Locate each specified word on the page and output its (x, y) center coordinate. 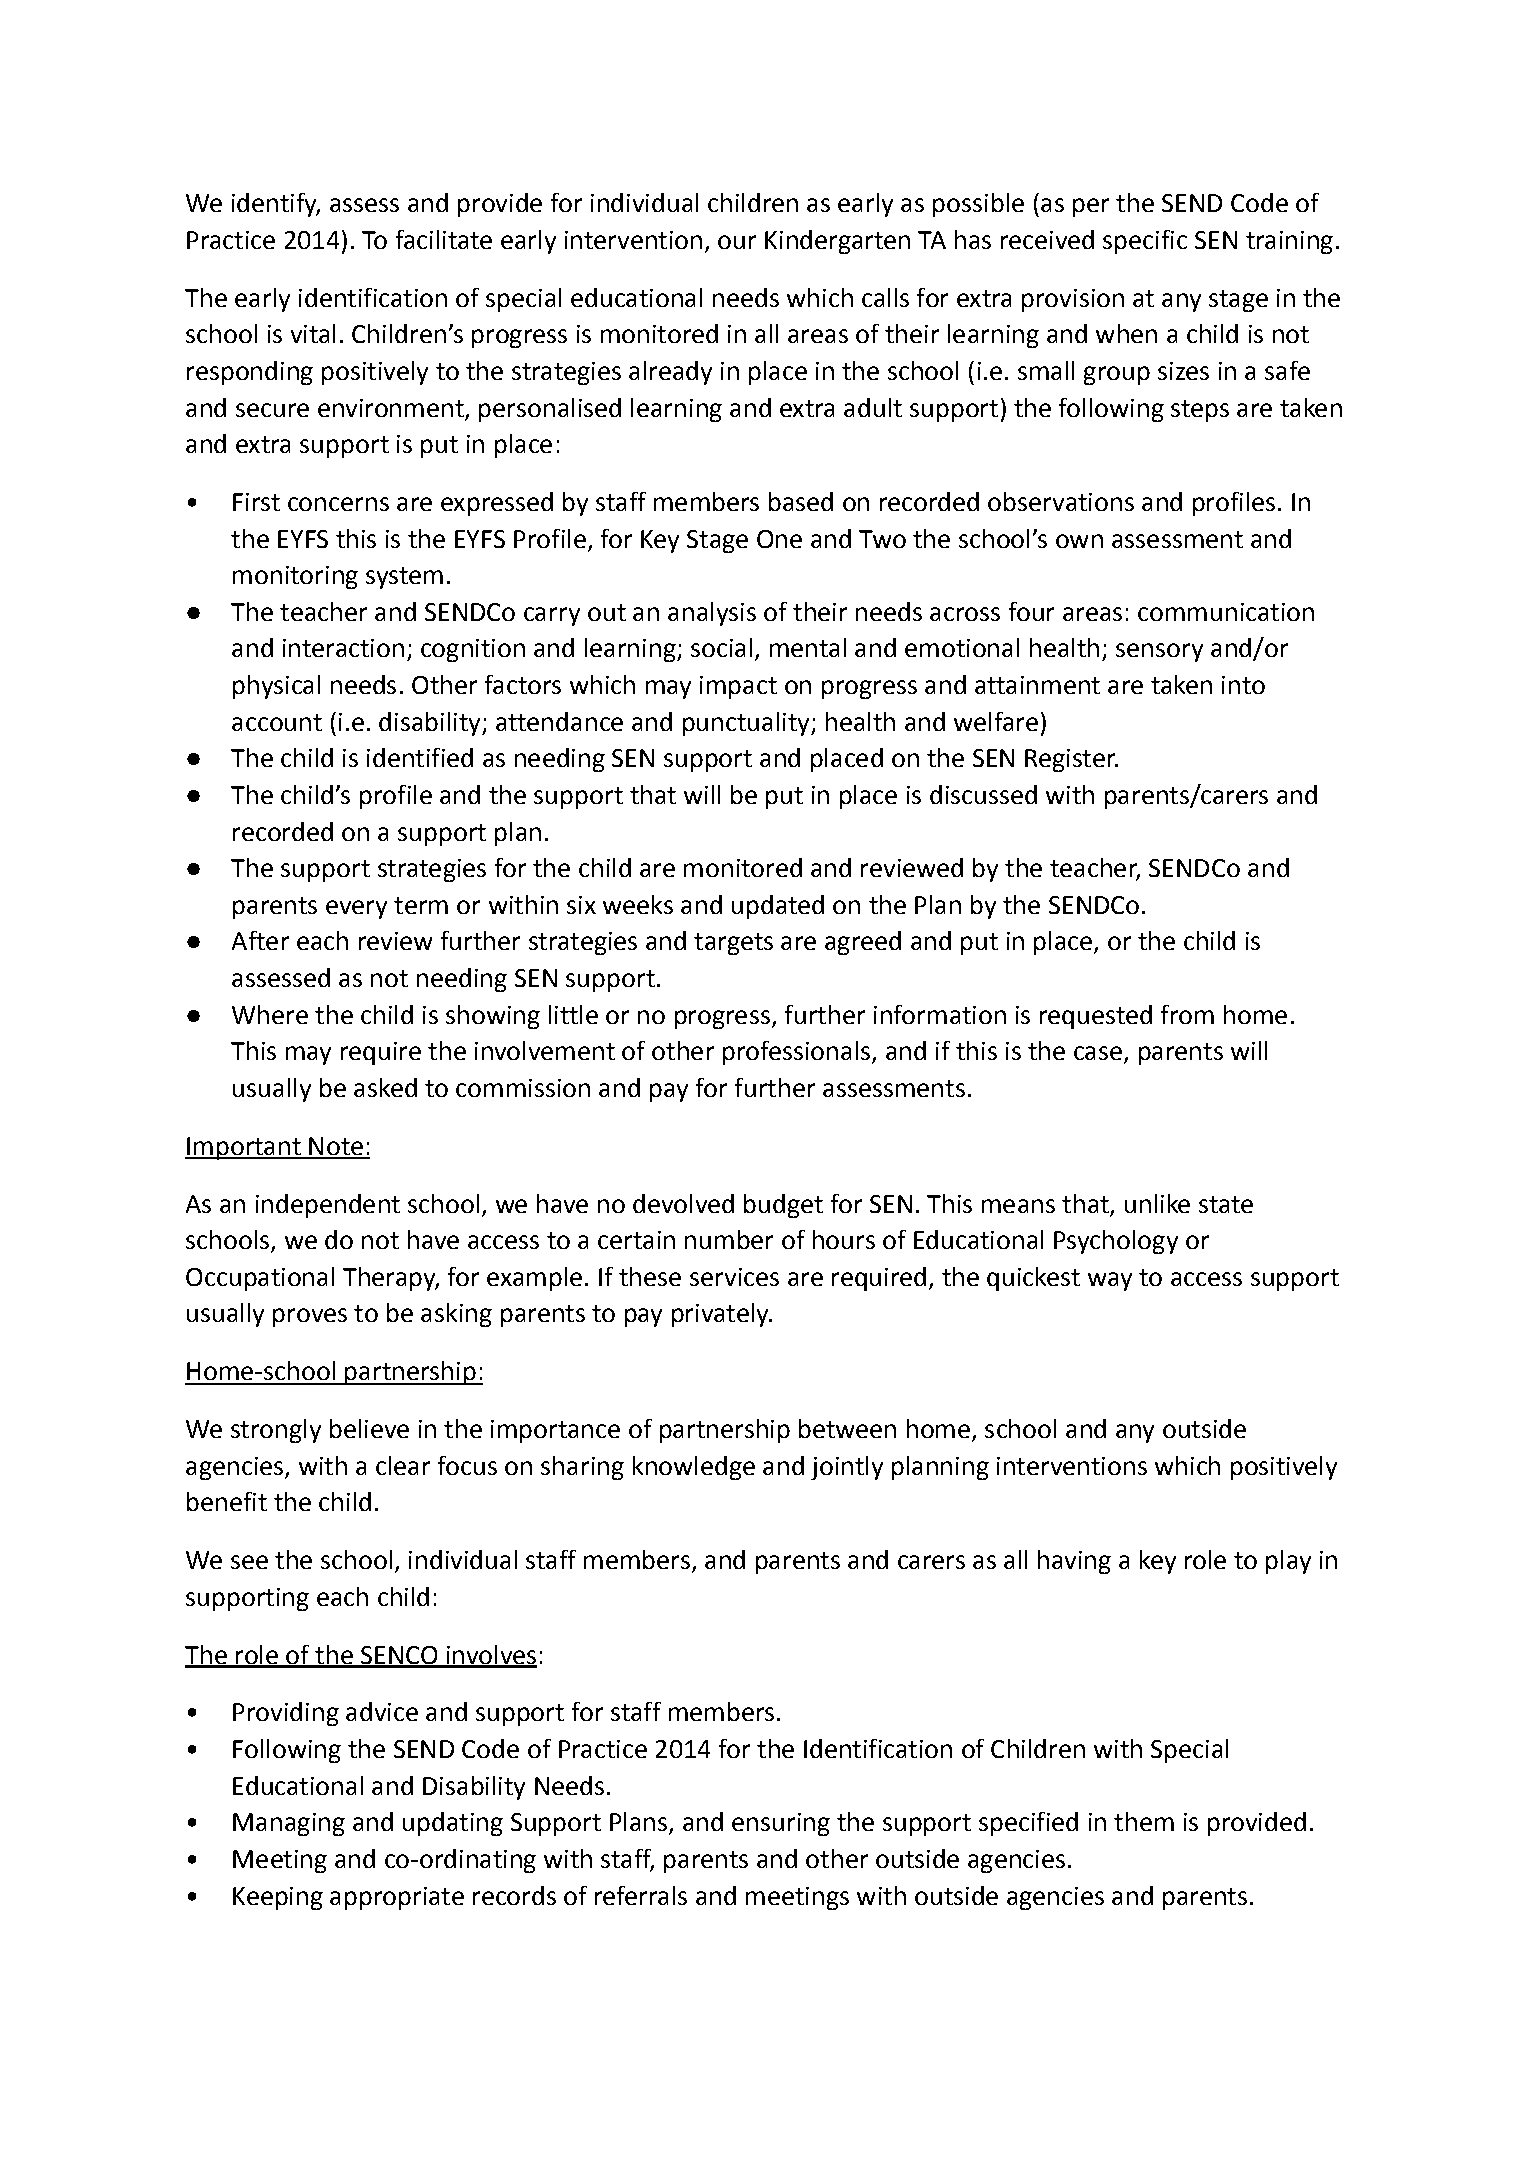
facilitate (444, 239)
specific (1145, 242)
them (1144, 1821)
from (1187, 1014)
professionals (798, 1053)
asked (385, 1087)
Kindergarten (837, 242)
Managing (289, 1824)
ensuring (781, 1824)
